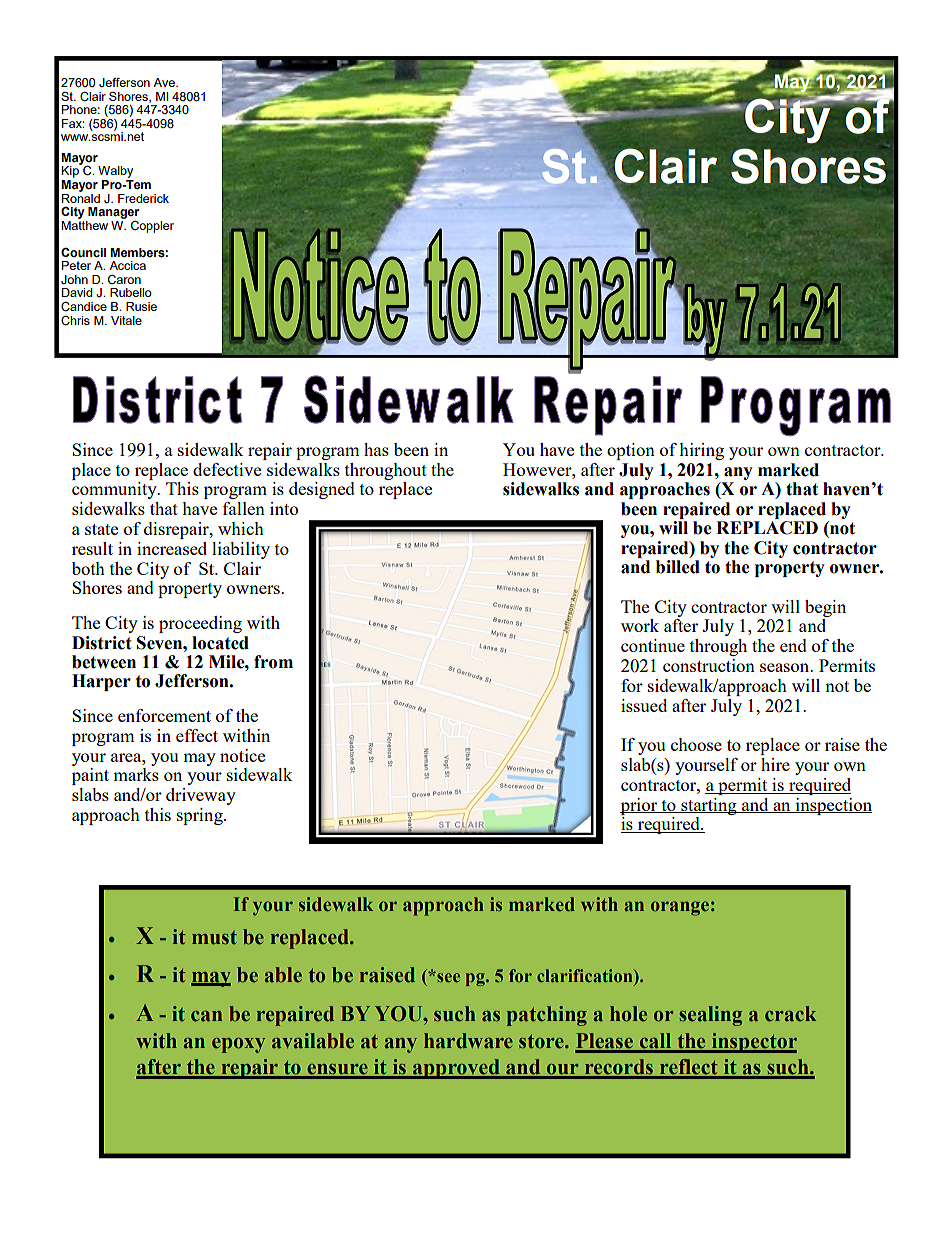 The image size is (952, 1233). What do you see at coordinates (640, 625) in the page?
I see `work` at bounding box center [640, 625].
